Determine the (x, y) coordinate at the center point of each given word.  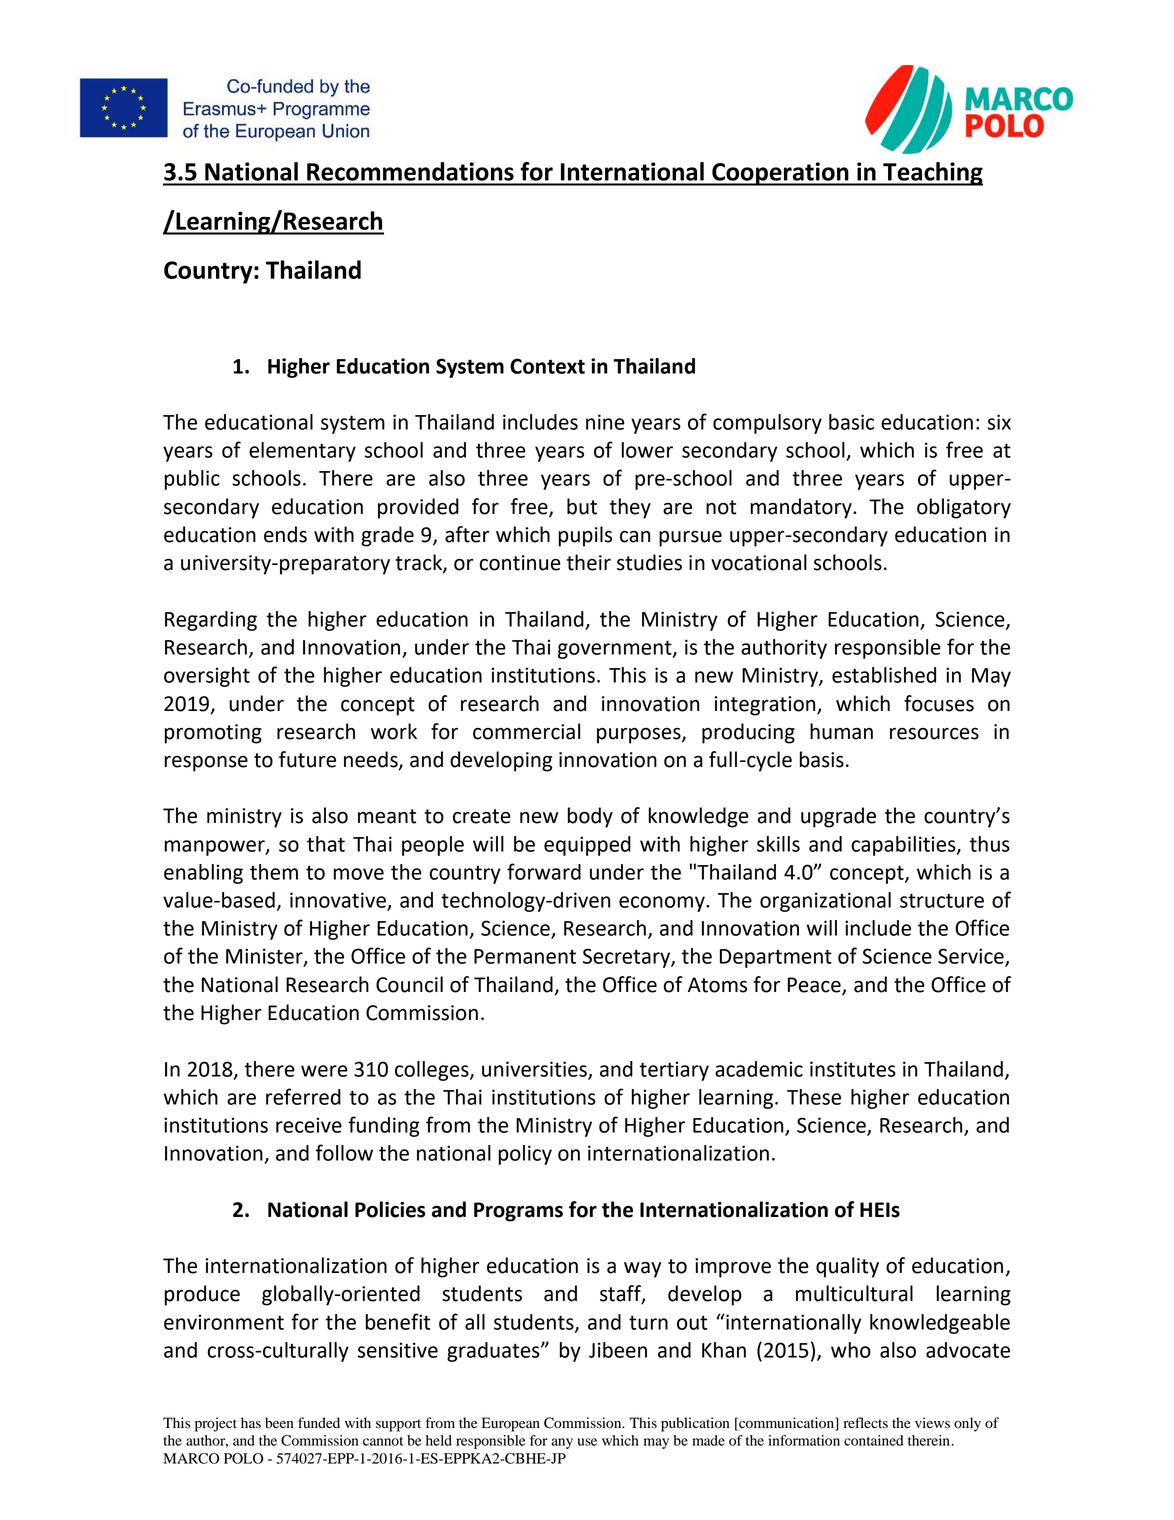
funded (319, 1423)
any (562, 1443)
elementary (302, 452)
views (932, 1422)
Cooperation (780, 174)
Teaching (932, 174)
